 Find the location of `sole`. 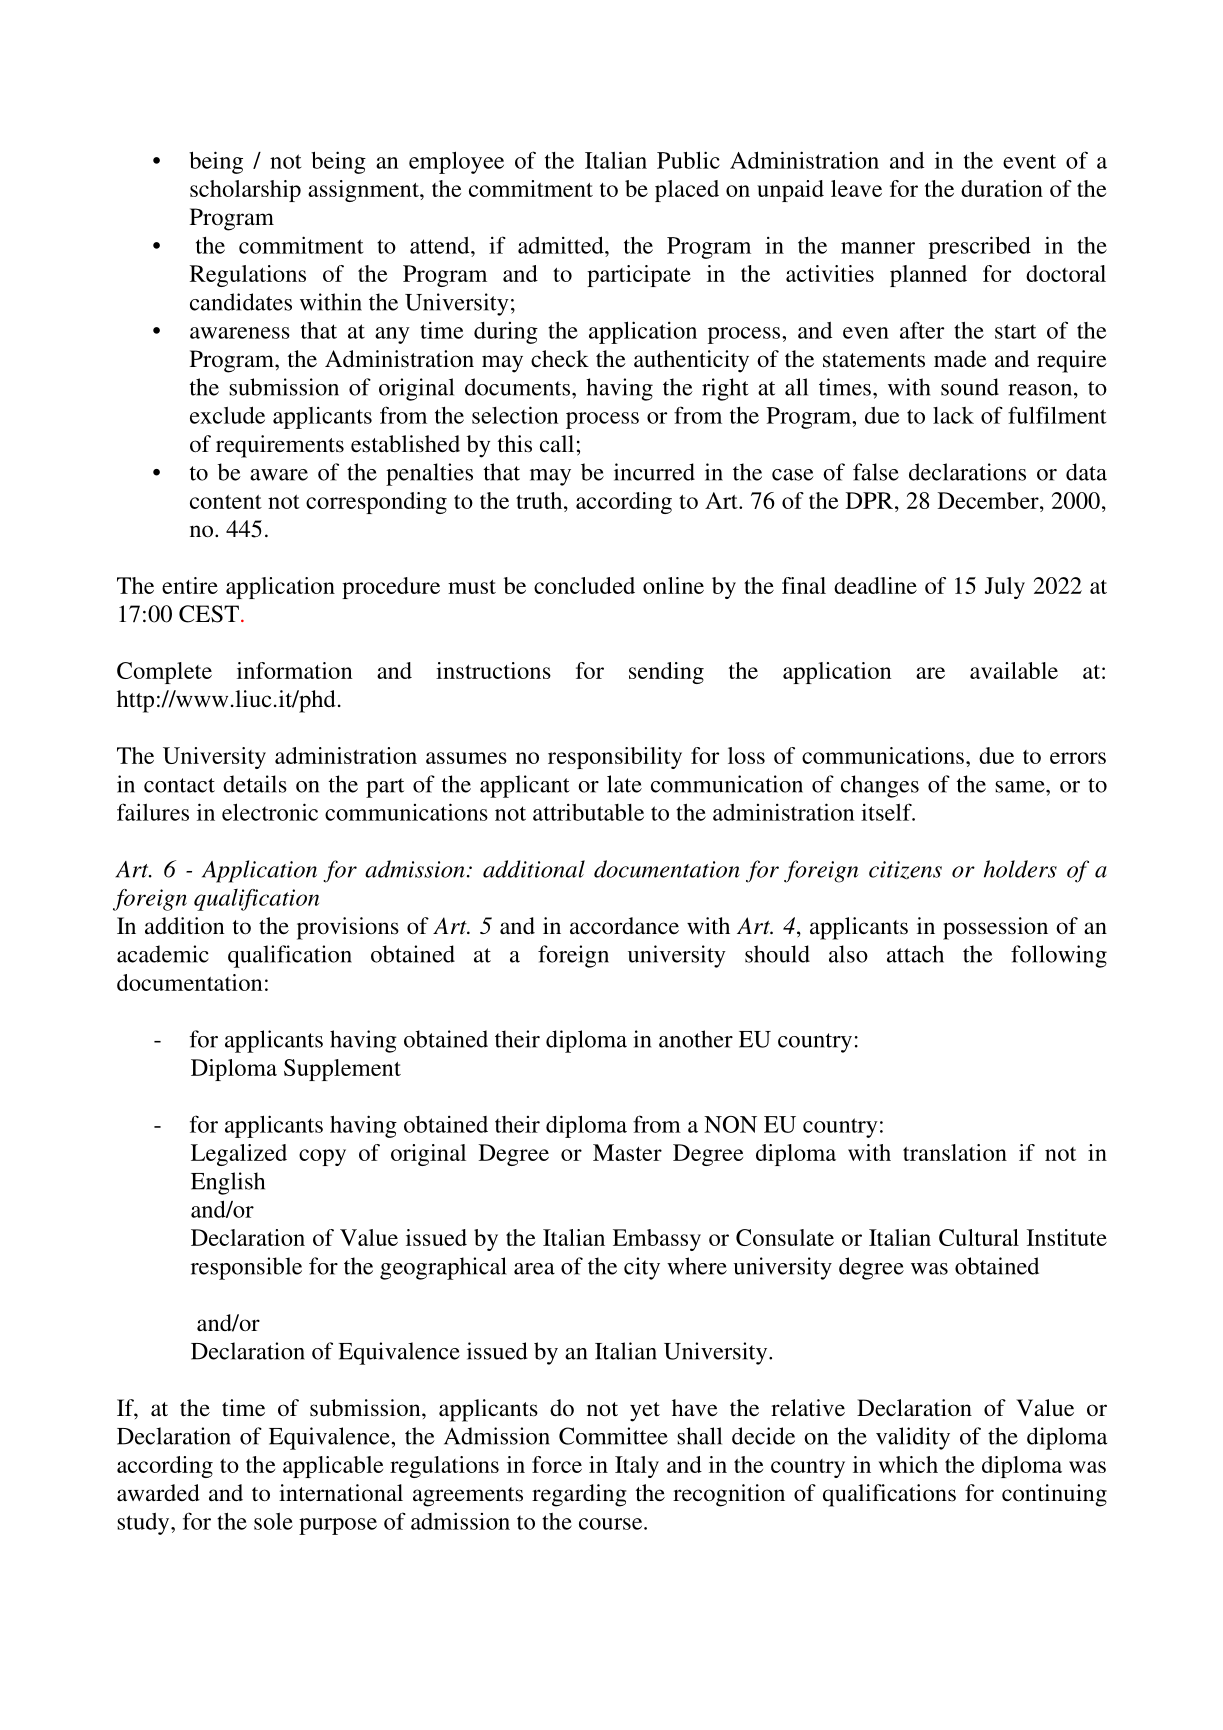

sole is located at coordinates (273, 1521).
